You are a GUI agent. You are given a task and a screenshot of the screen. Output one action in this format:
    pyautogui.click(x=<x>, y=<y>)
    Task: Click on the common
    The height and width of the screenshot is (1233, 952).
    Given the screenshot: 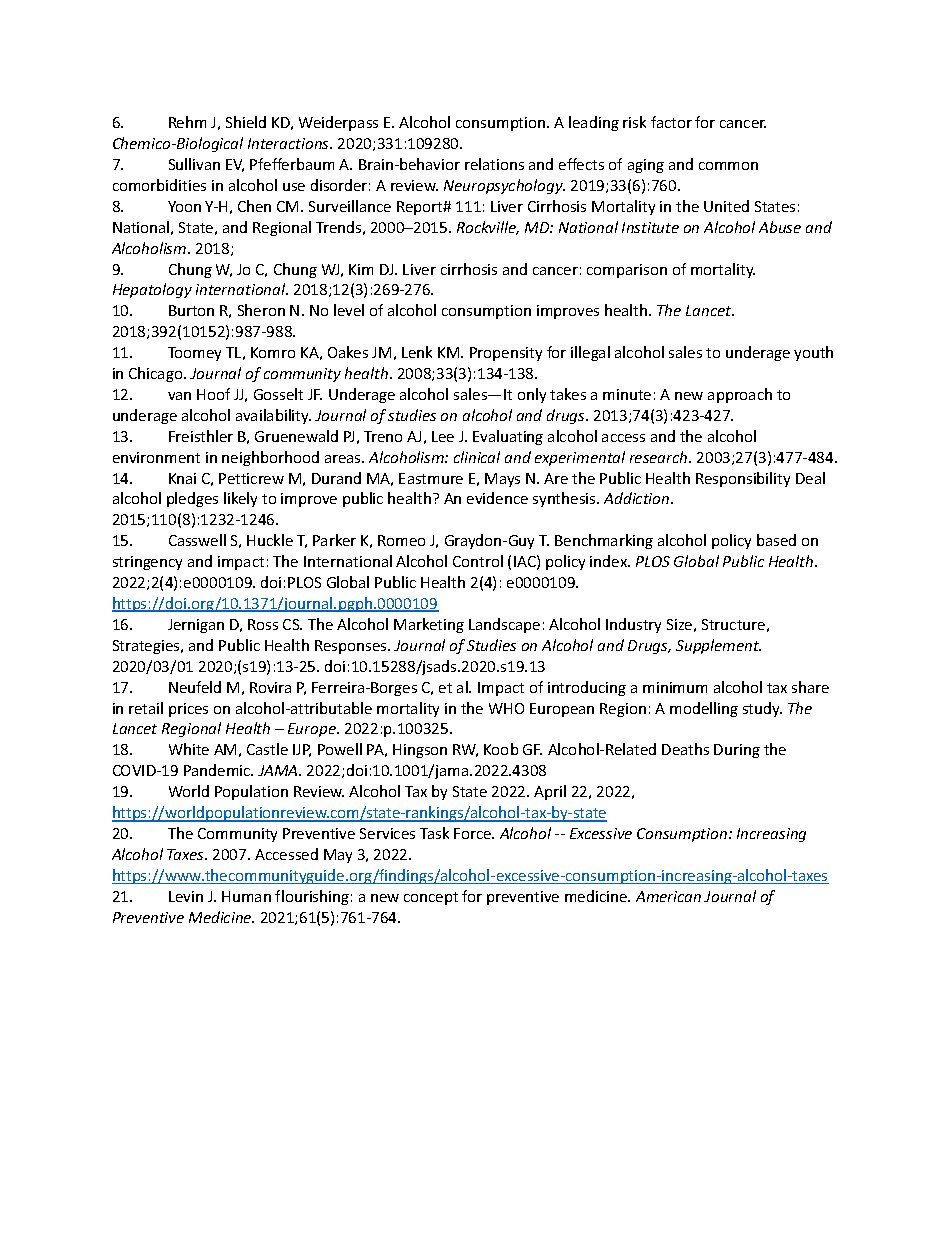 What is the action you would take?
    pyautogui.click(x=728, y=166)
